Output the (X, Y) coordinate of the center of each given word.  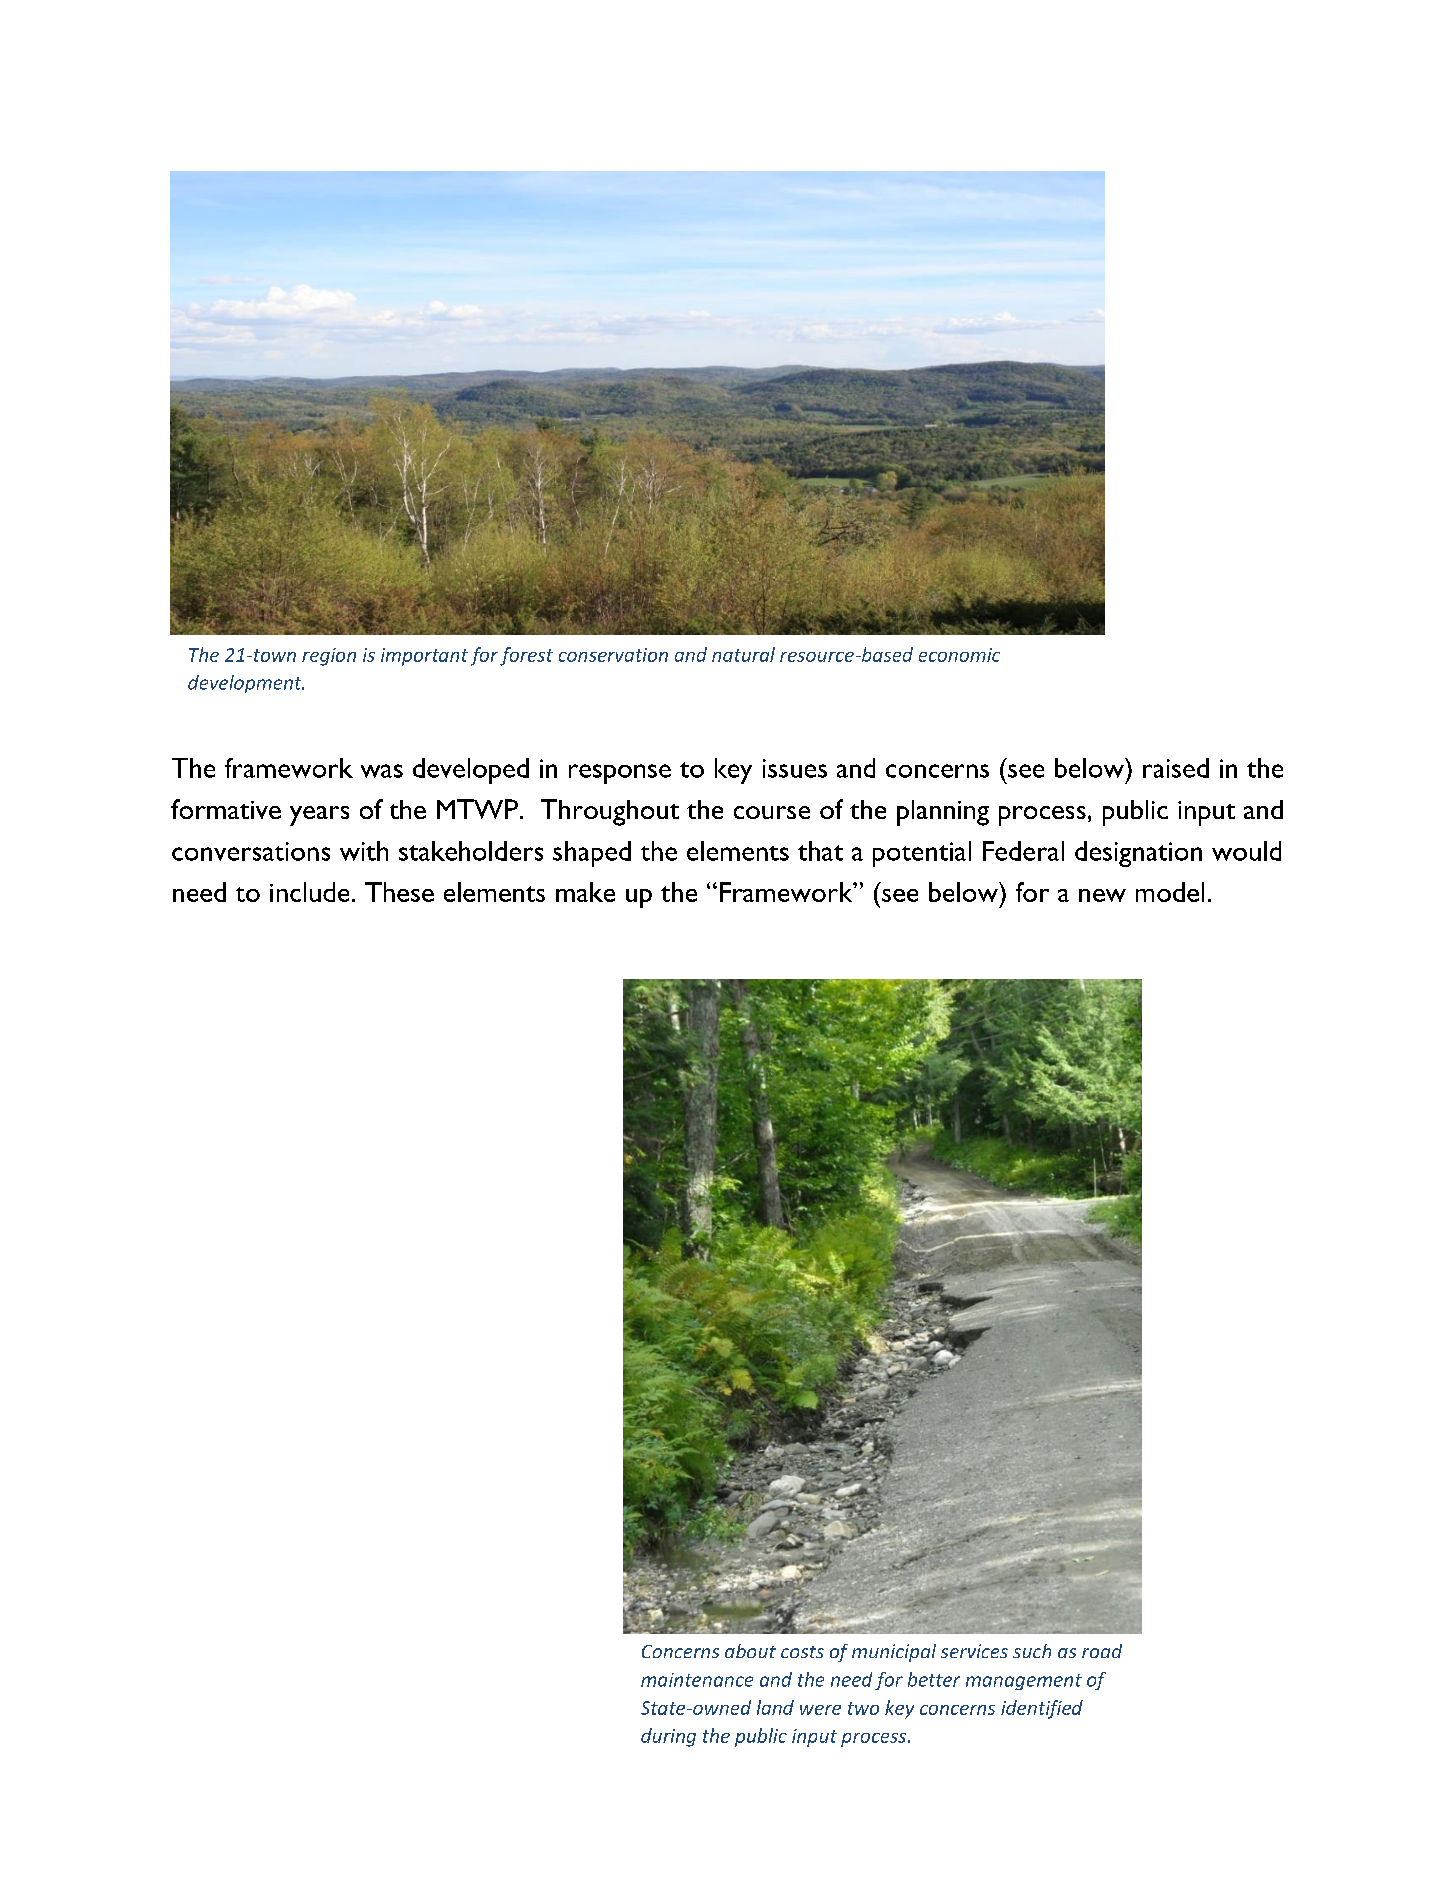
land (775, 1707)
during (668, 1737)
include (309, 892)
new (1102, 895)
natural (743, 654)
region (329, 657)
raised (1176, 768)
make (585, 892)
